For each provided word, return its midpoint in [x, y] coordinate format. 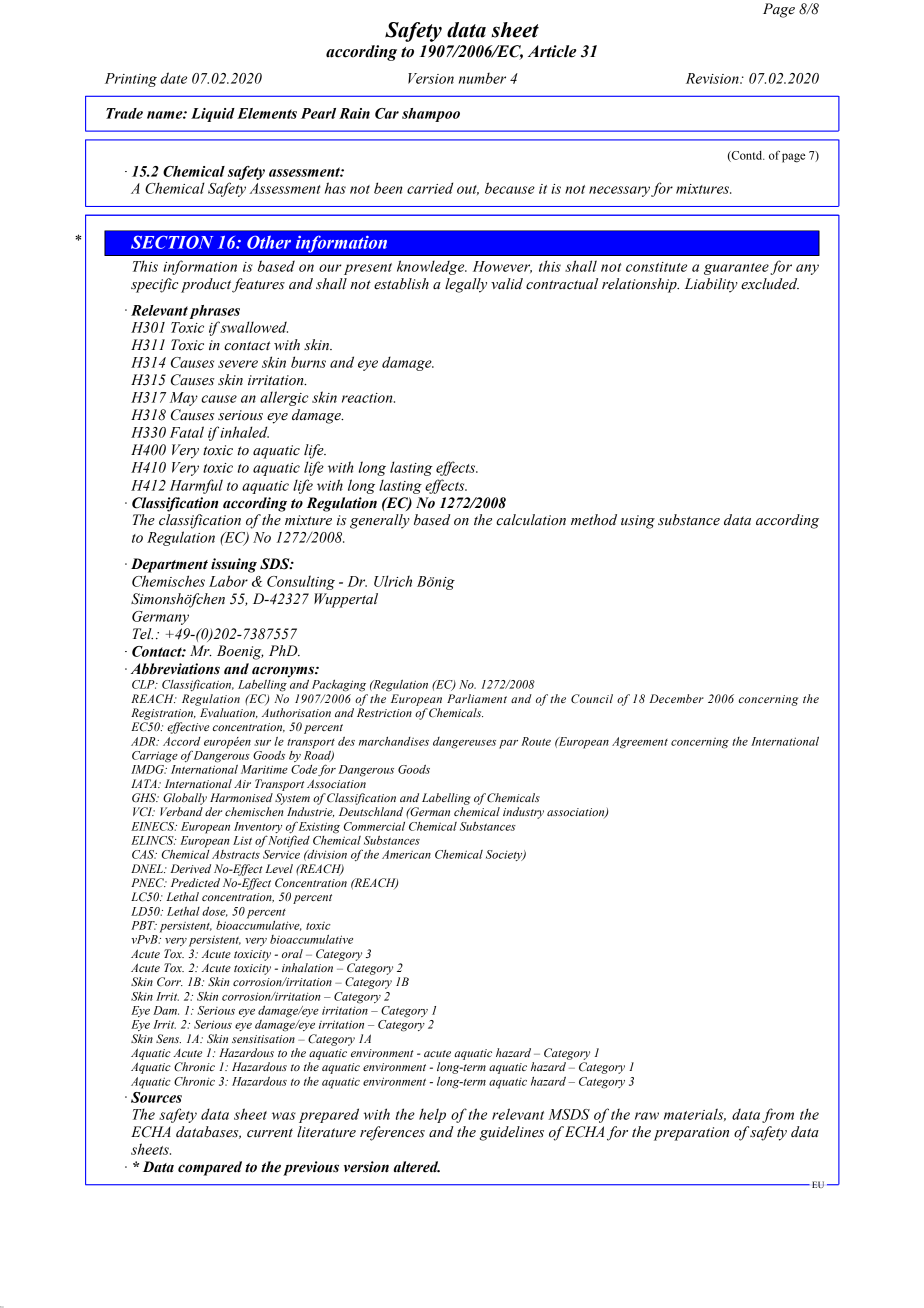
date [173, 78]
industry [523, 813]
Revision [713, 78]
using [638, 522]
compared [210, 1168]
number [482, 78]
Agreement [640, 743]
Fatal [187, 432]
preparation [691, 1134]
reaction [368, 398]
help [432, 1115]
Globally [185, 799]
